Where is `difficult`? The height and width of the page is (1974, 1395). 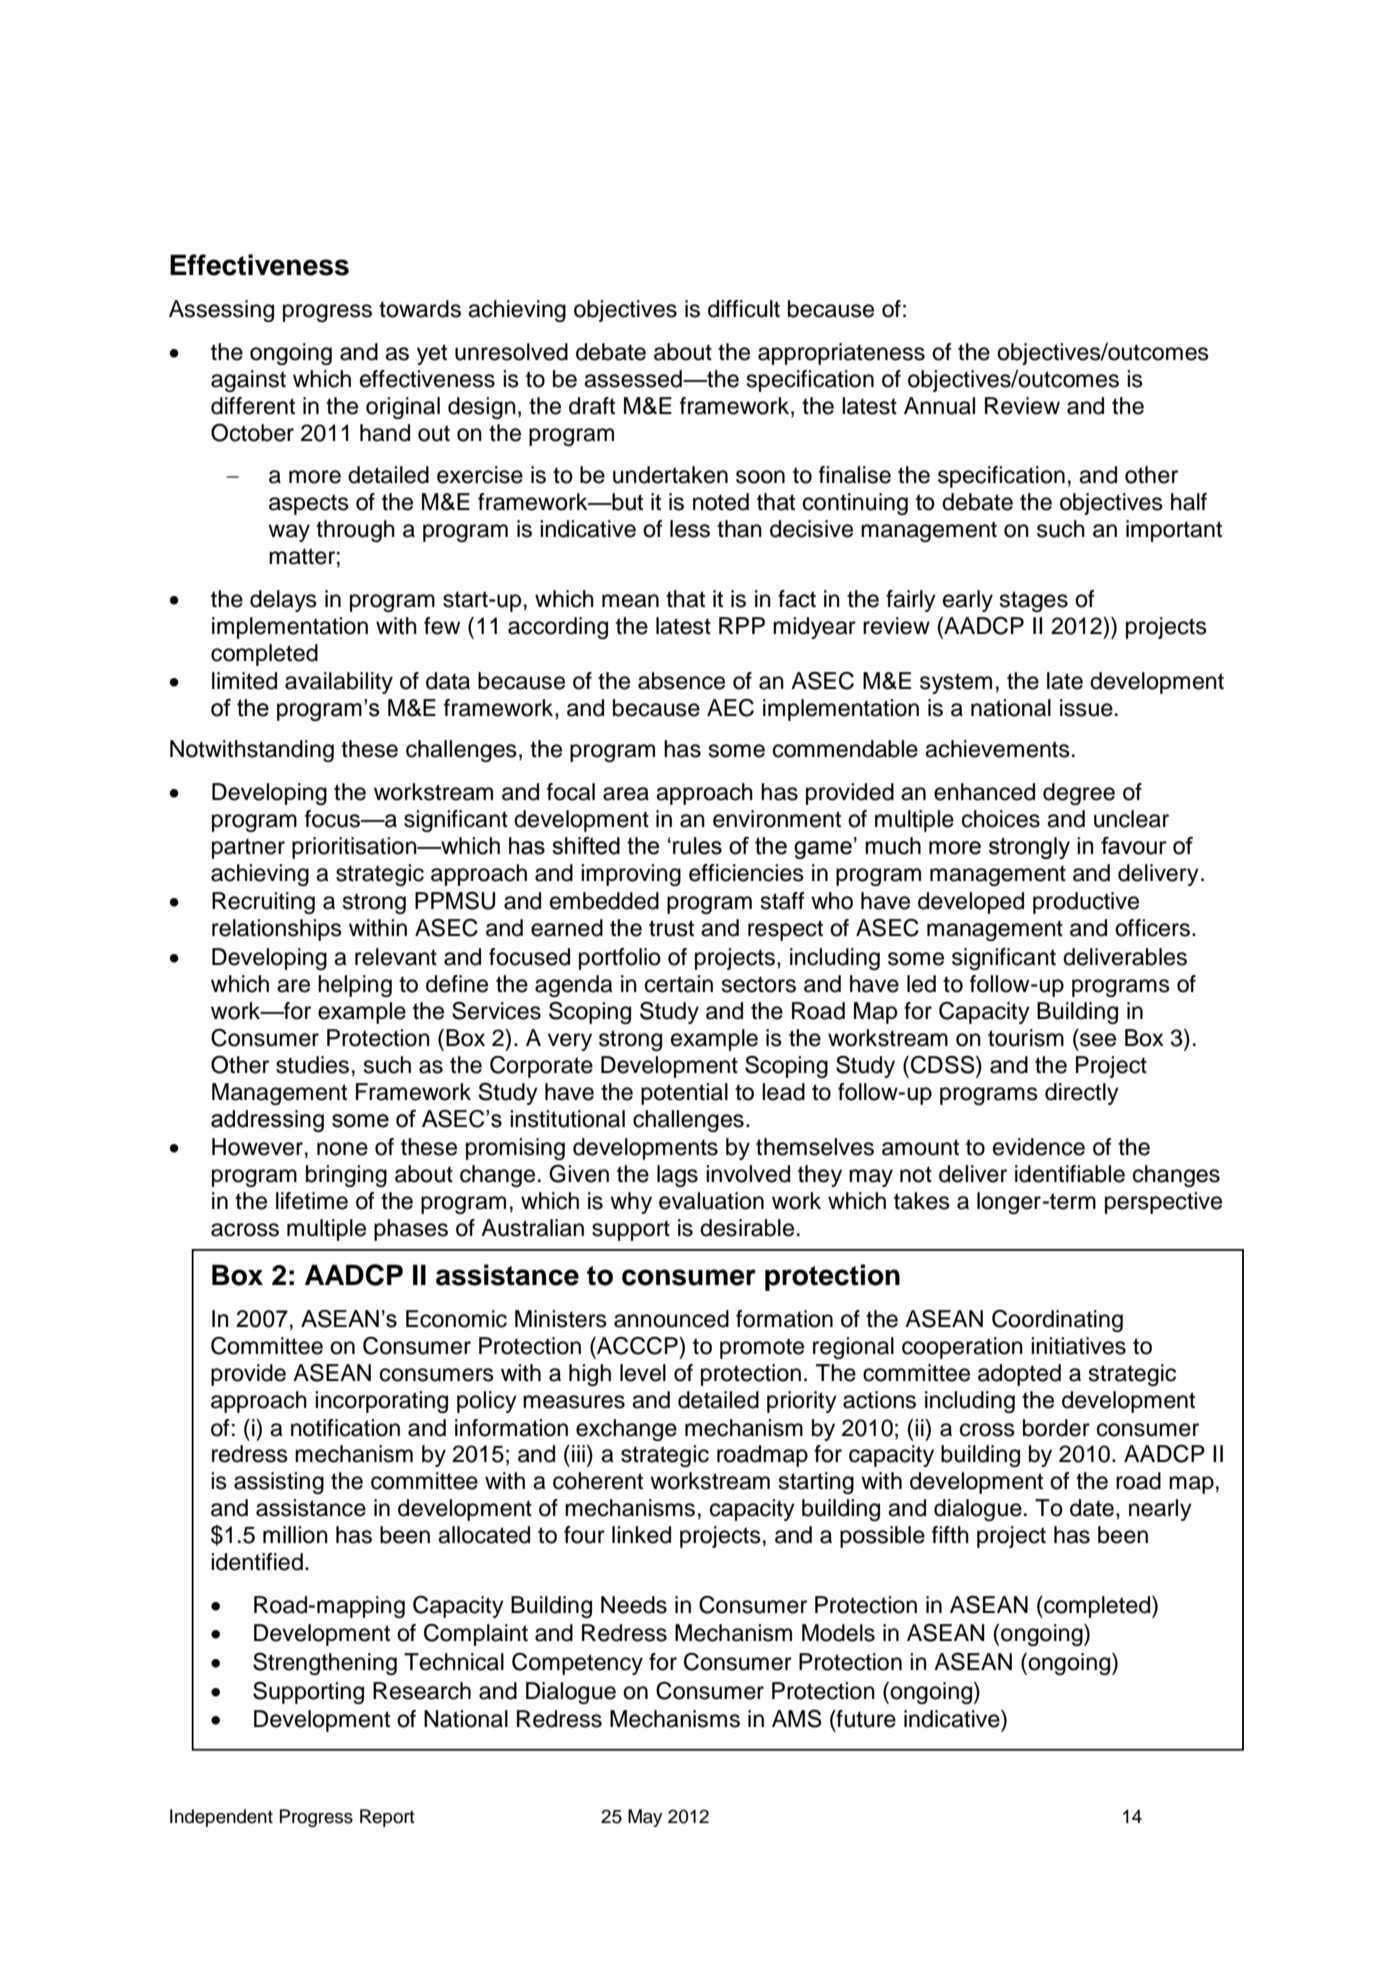
difficult is located at coordinates (744, 309).
